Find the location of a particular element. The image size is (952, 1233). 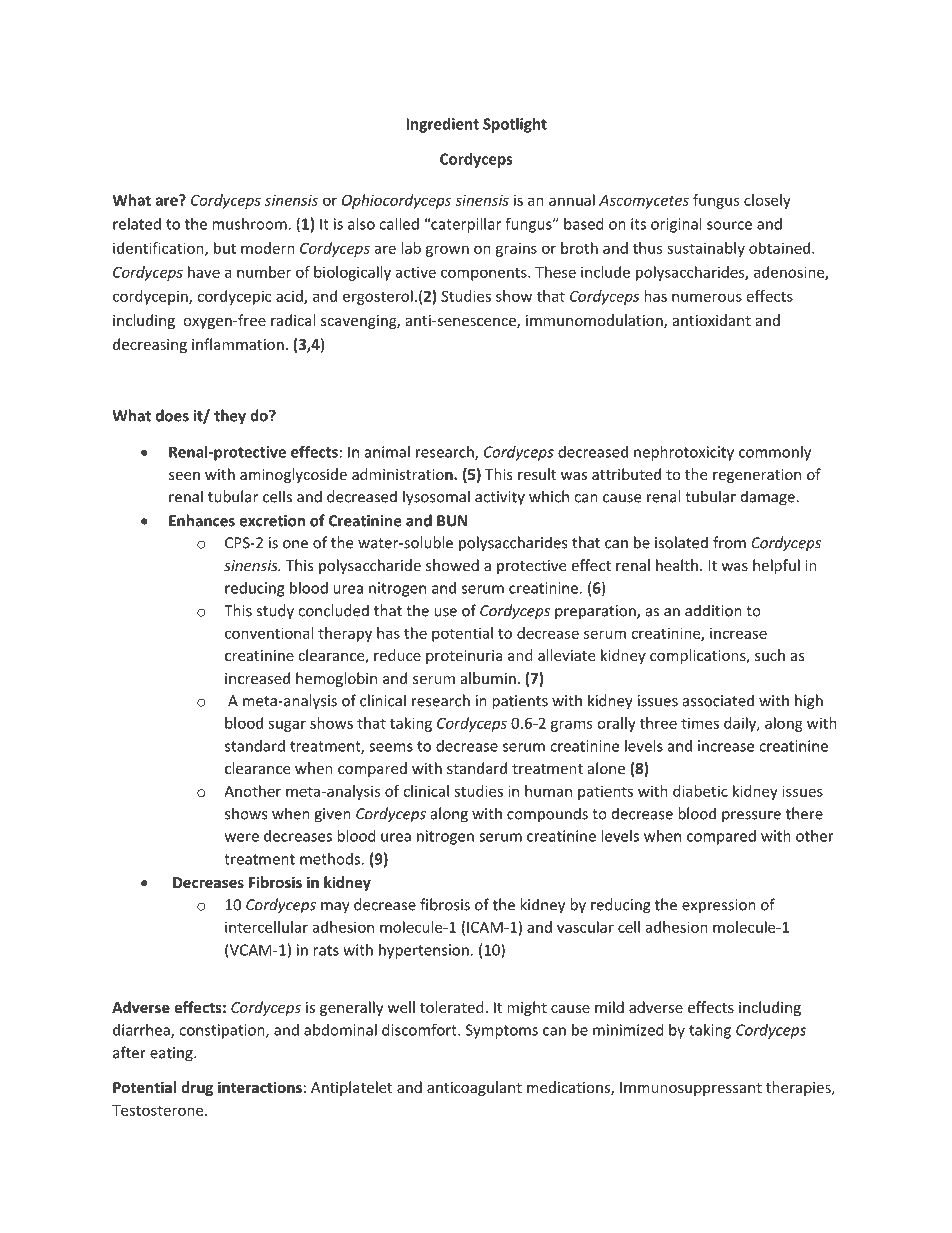

were is located at coordinates (242, 837).
